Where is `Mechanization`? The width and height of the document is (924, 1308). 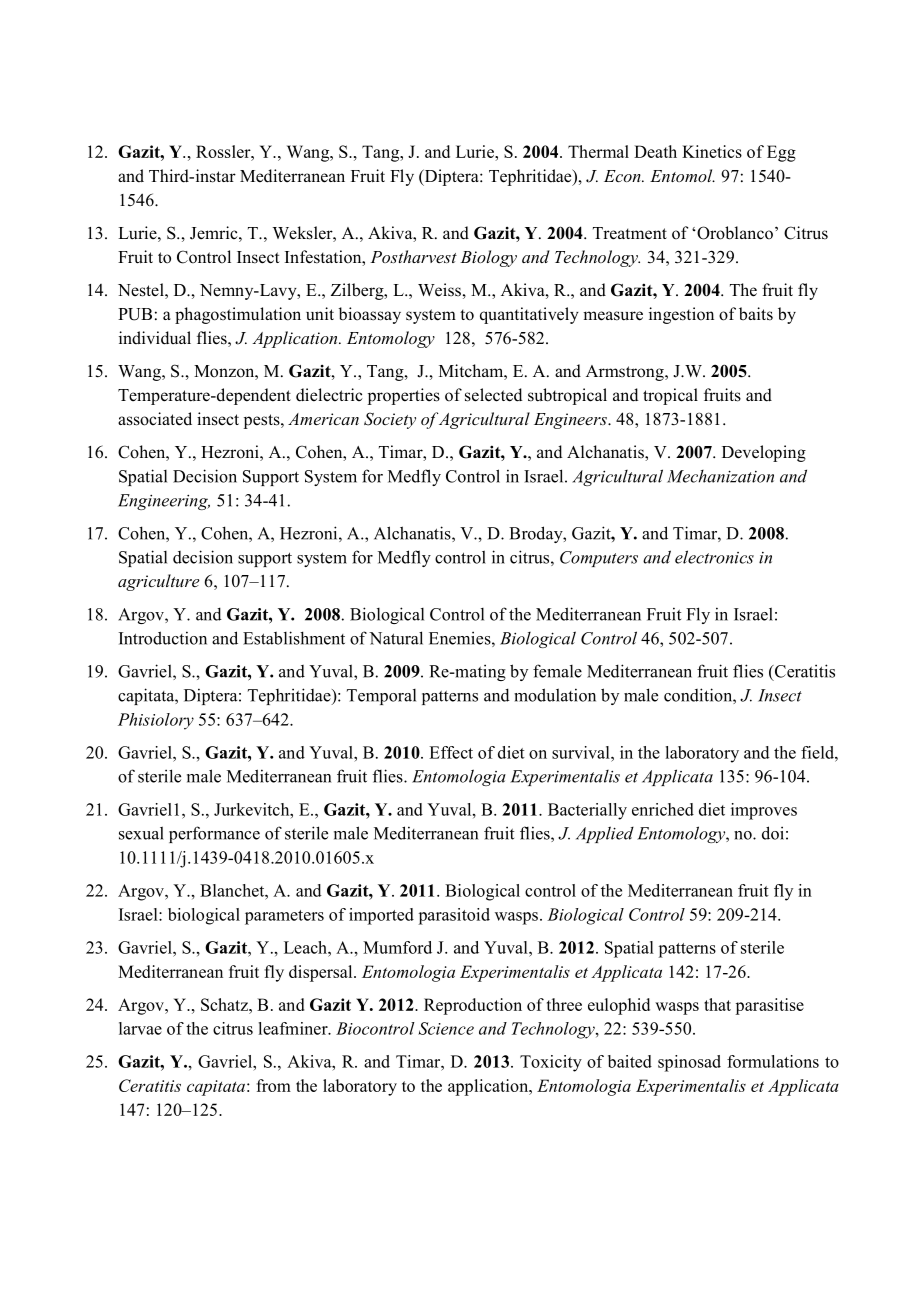
Mechanization is located at coordinates (720, 476).
